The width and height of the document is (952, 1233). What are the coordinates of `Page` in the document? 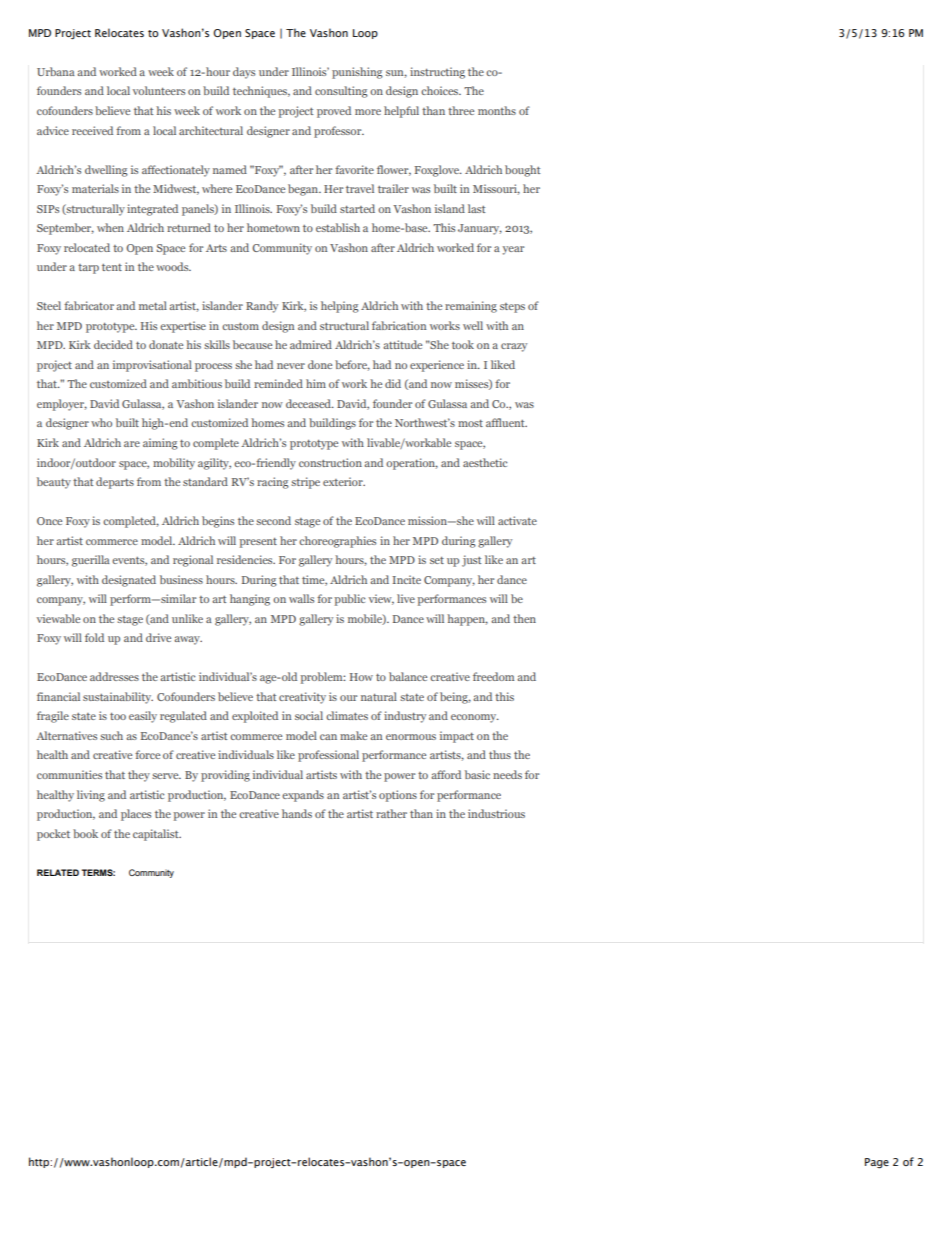 It's located at (877, 1163).
